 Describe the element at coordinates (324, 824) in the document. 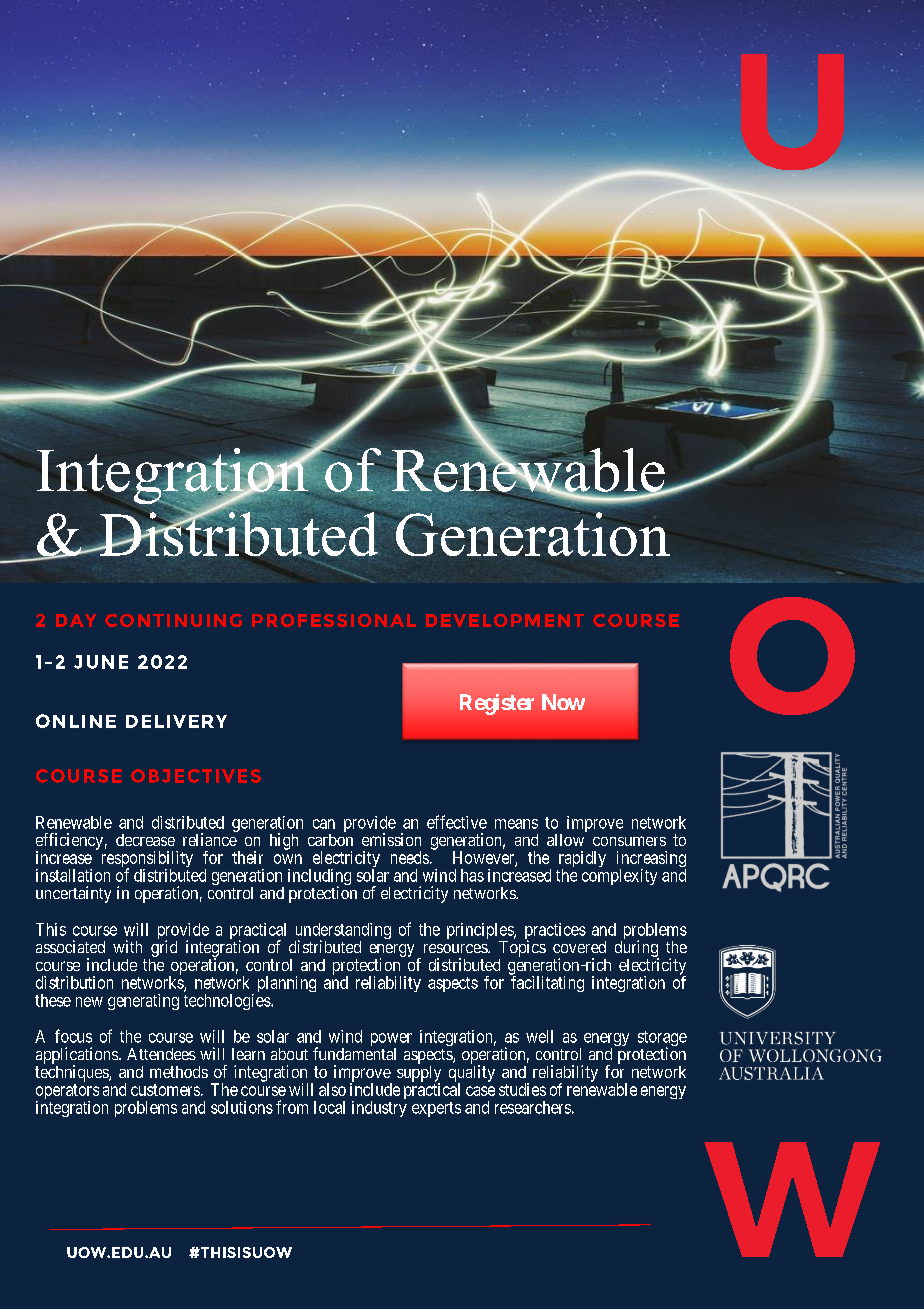

I see `can` at that location.
